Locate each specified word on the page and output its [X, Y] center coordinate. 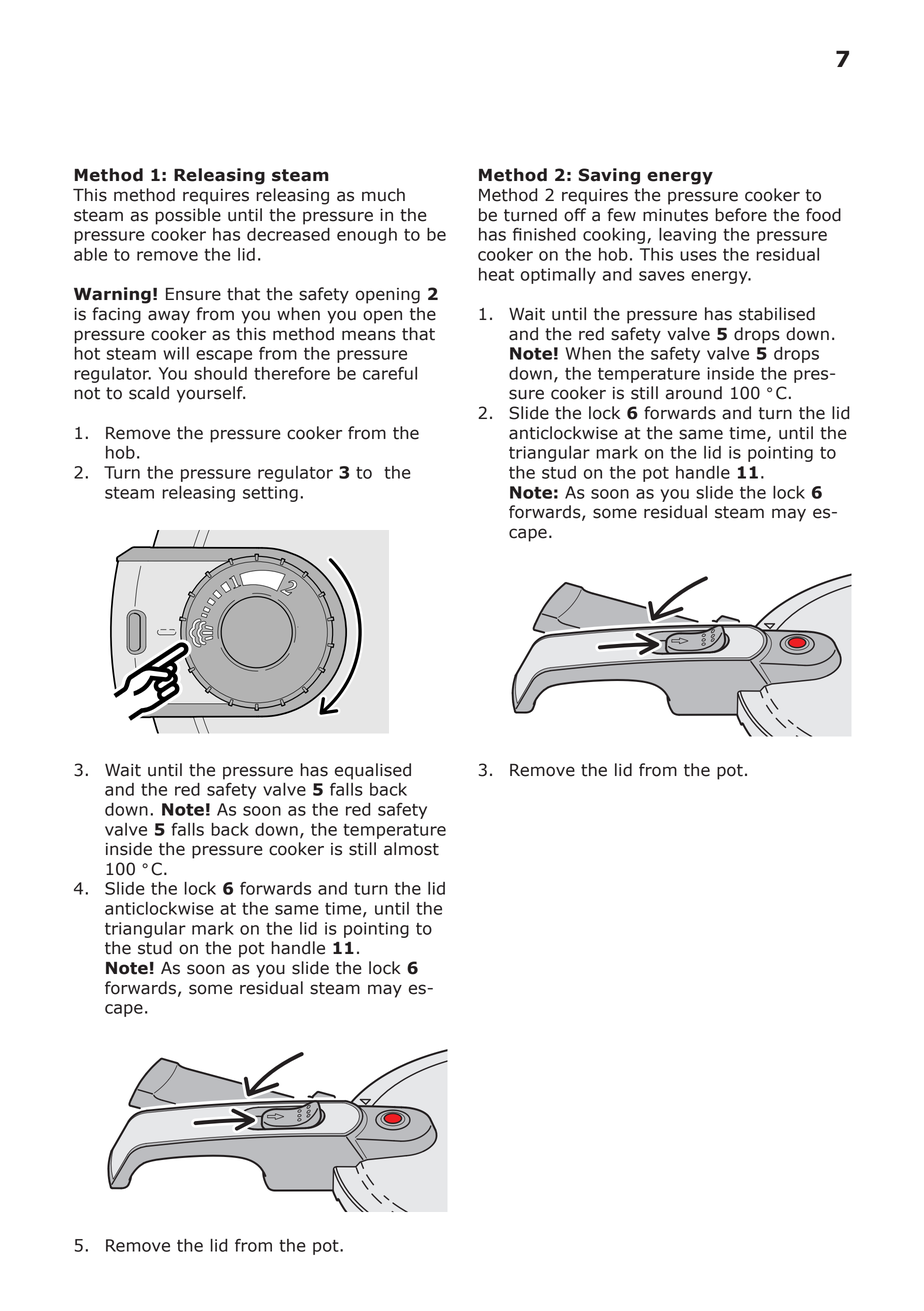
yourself [211, 394]
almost [411, 849]
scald [149, 393]
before [741, 215]
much [383, 195]
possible [188, 216]
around [694, 393]
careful [390, 373]
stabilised [777, 314]
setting [270, 494]
